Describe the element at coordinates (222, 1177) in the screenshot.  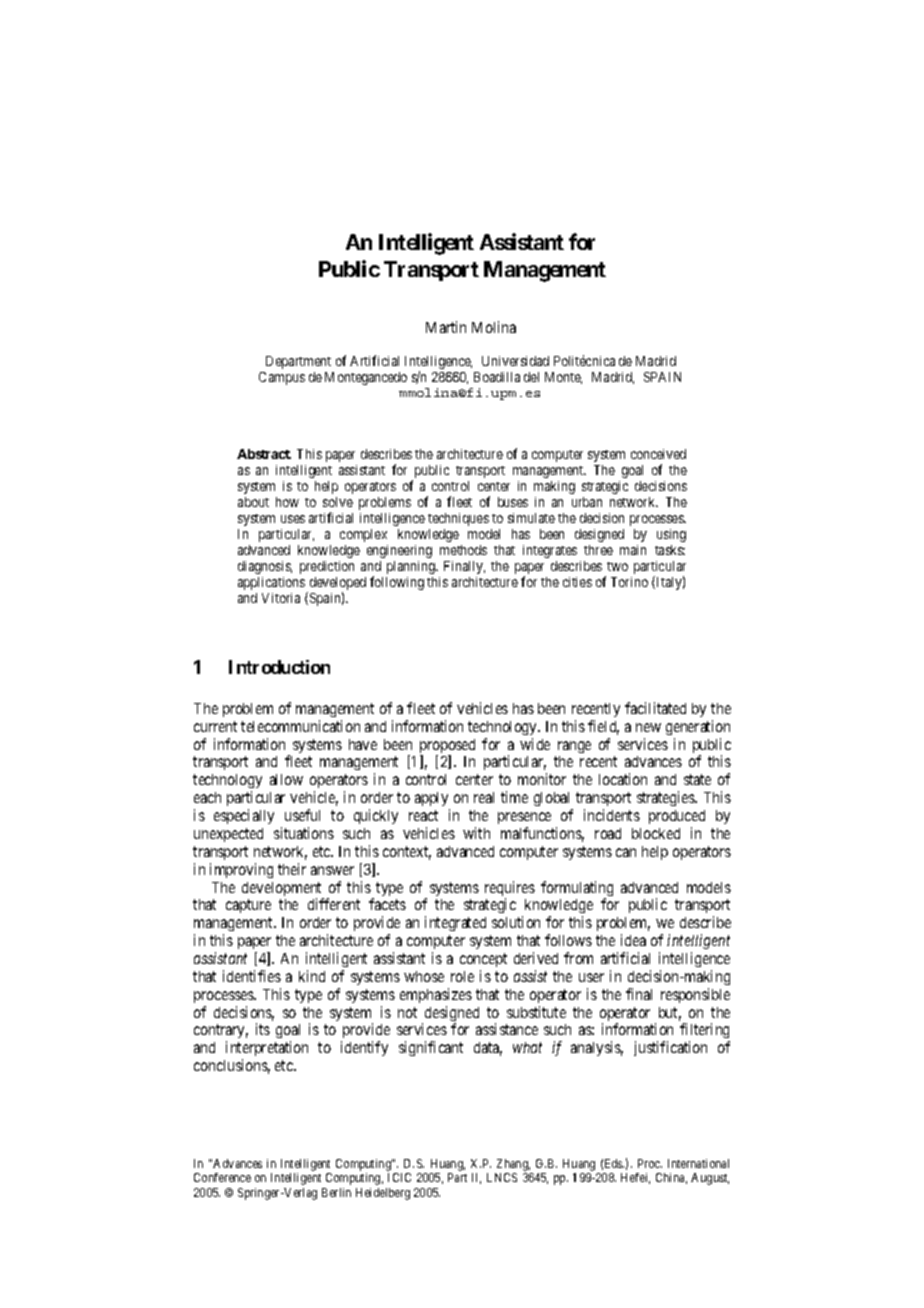
I see `Conference` at that location.
